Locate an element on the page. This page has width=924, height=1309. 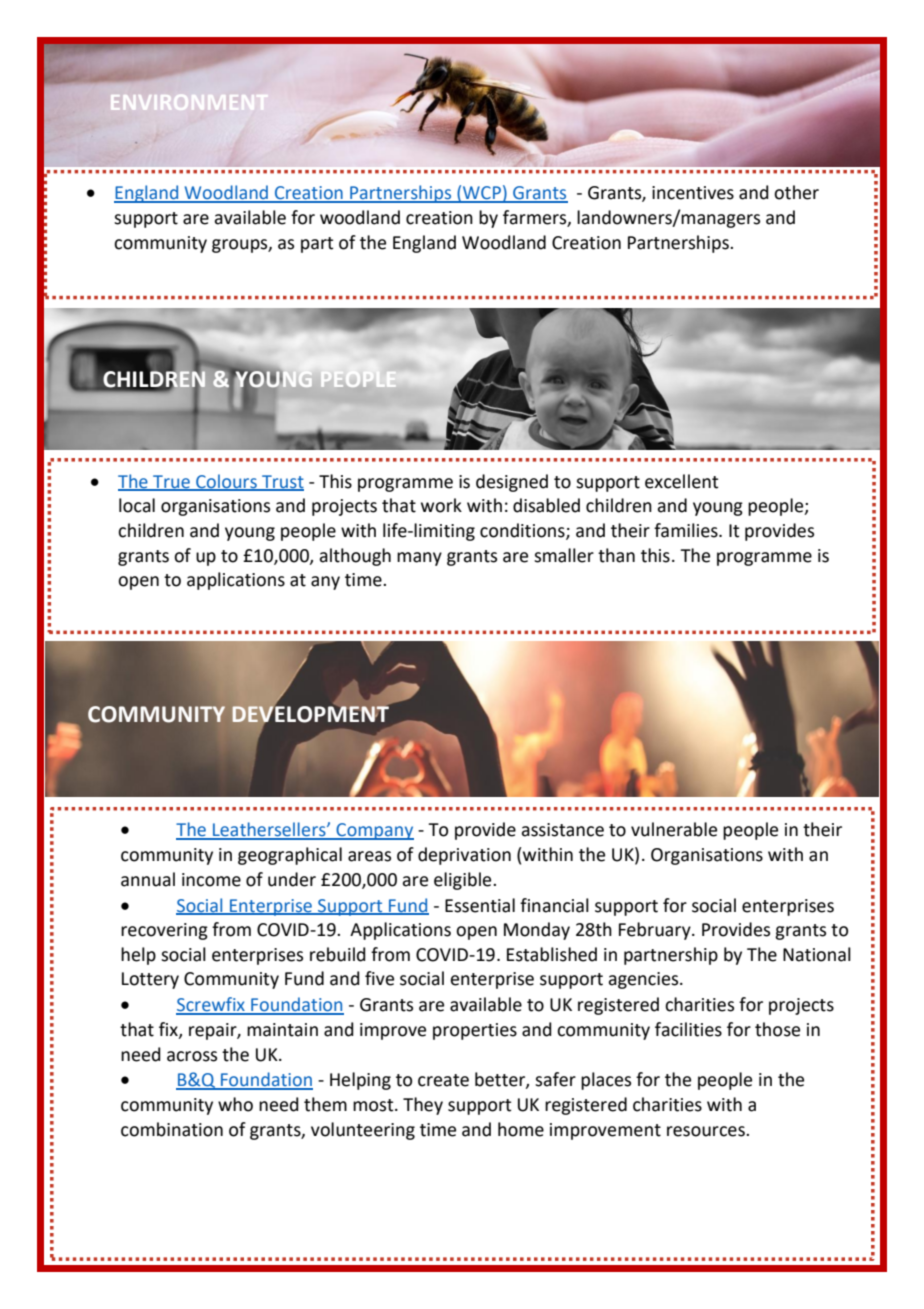
other is located at coordinates (796, 192).
